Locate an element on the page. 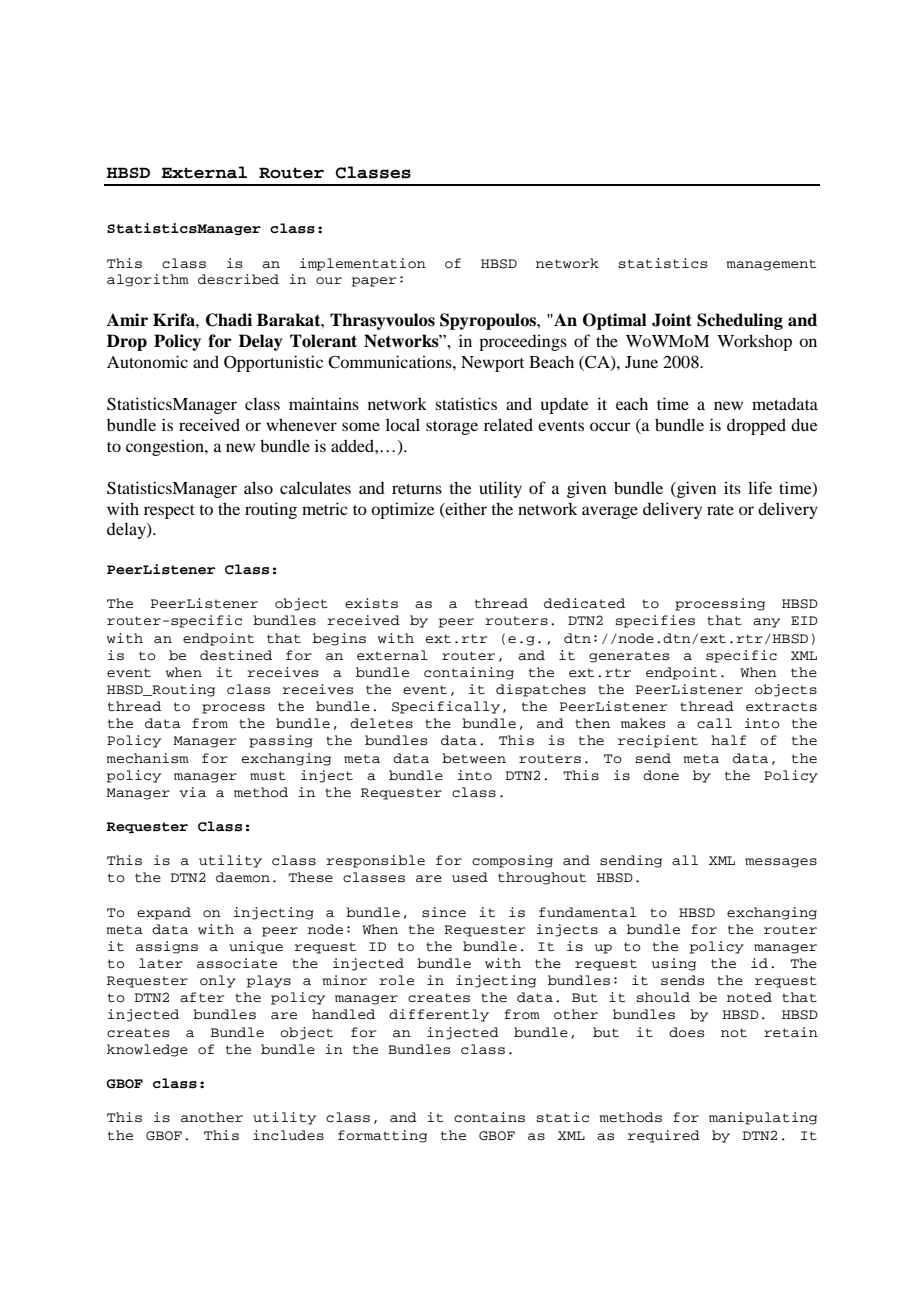 Image resolution: width=924 pixels, height=1308 pixels. destined is located at coordinates (236, 655).
